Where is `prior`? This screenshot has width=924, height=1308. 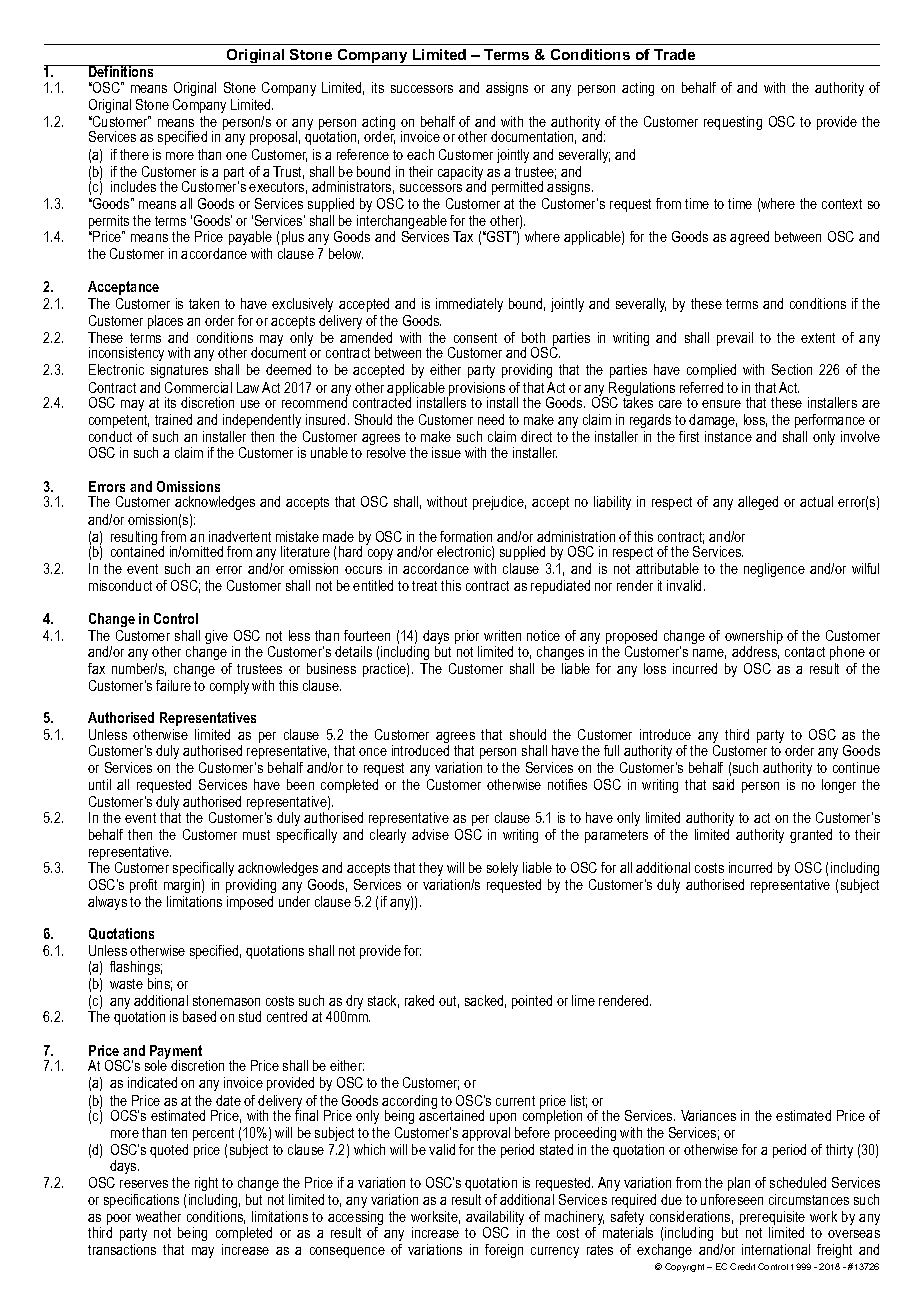 prior is located at coordinates (468, 638).
